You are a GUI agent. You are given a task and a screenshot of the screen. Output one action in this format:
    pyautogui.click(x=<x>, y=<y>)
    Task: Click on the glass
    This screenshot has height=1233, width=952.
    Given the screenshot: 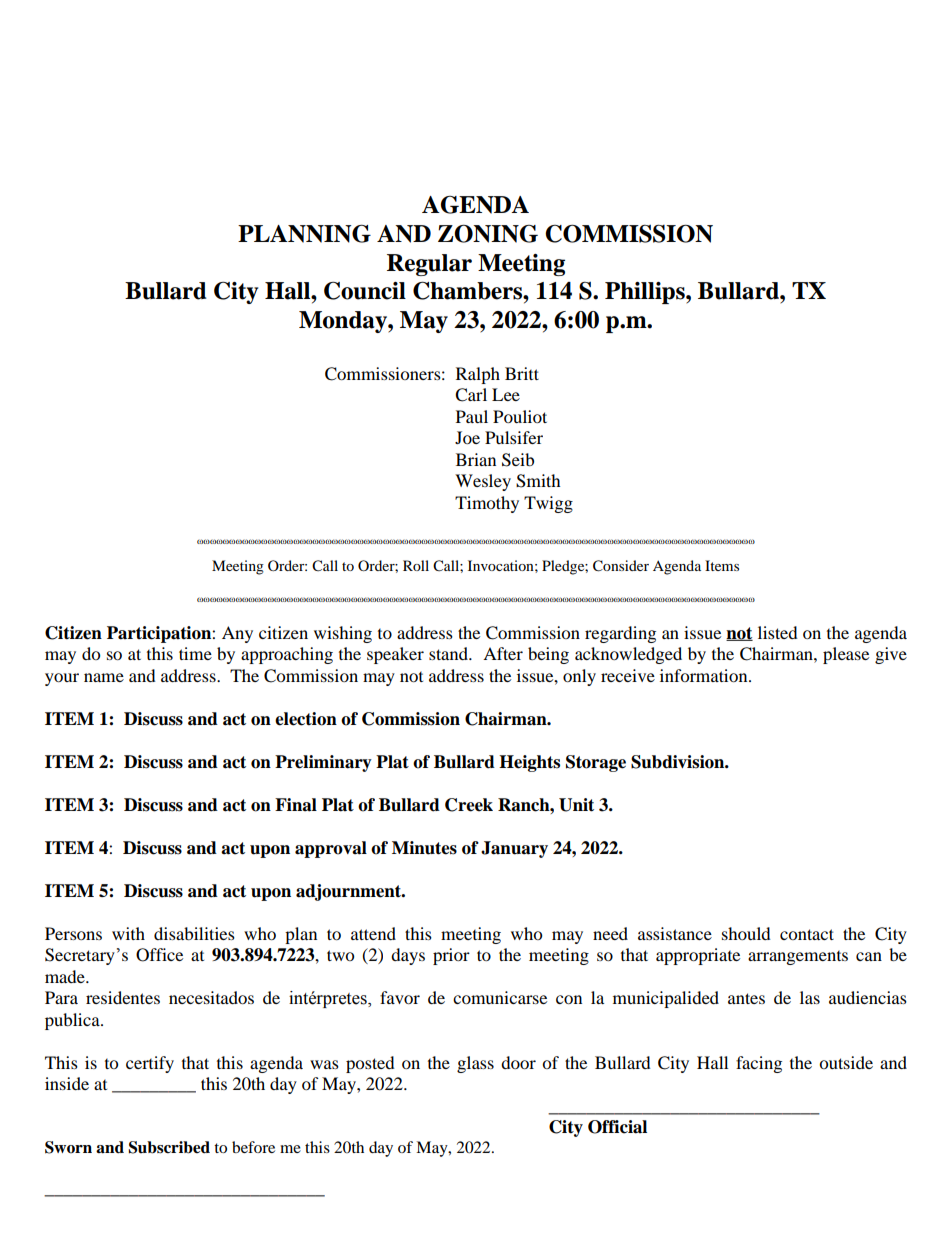 What is the action you would take?
    pyautogui.click(x=475, y=1064)
